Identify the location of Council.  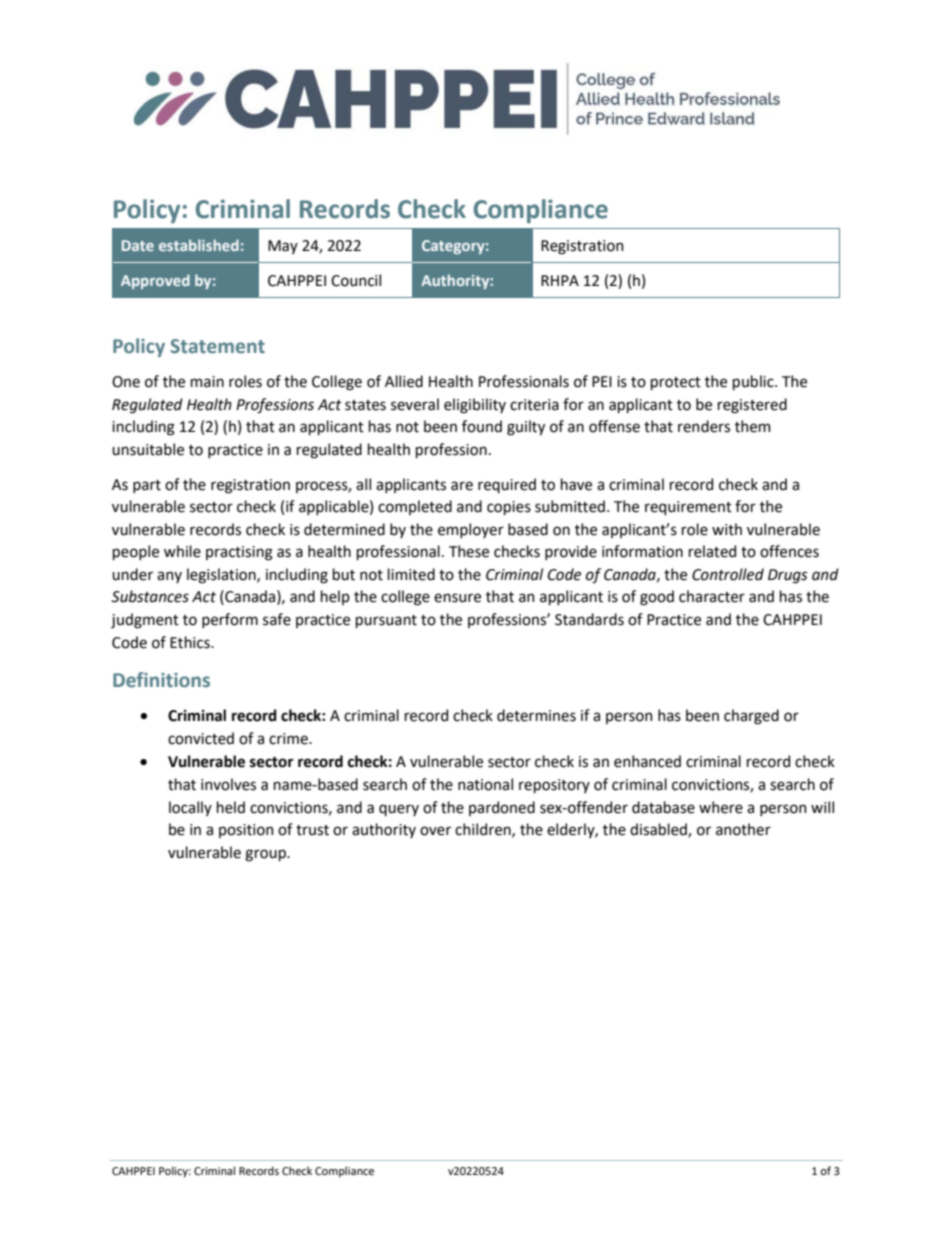
(356, 280).
